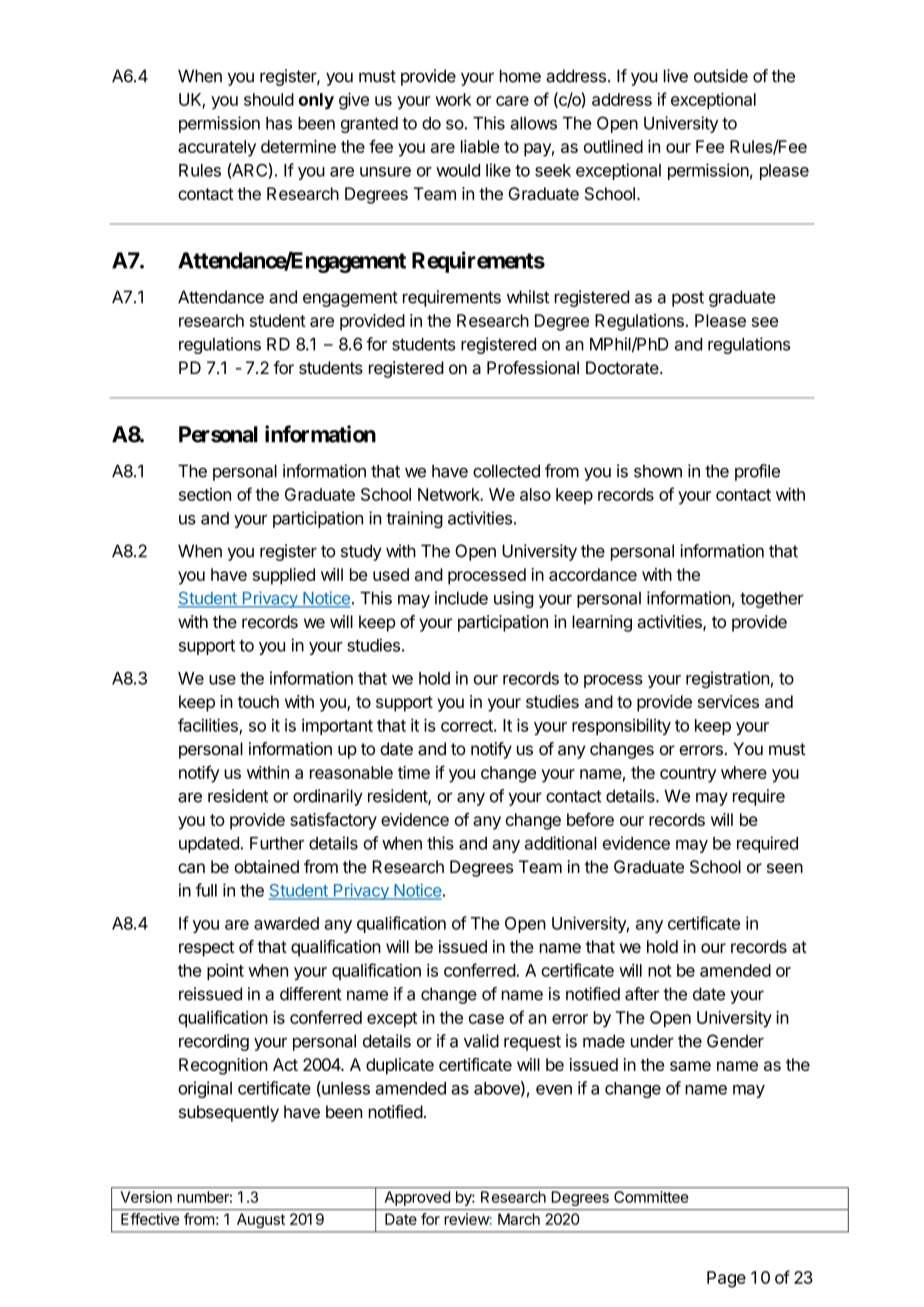  What do you see at coordinates (258, 701) in the screenshot?
I see `touch` at bounding box center [258, 701].
